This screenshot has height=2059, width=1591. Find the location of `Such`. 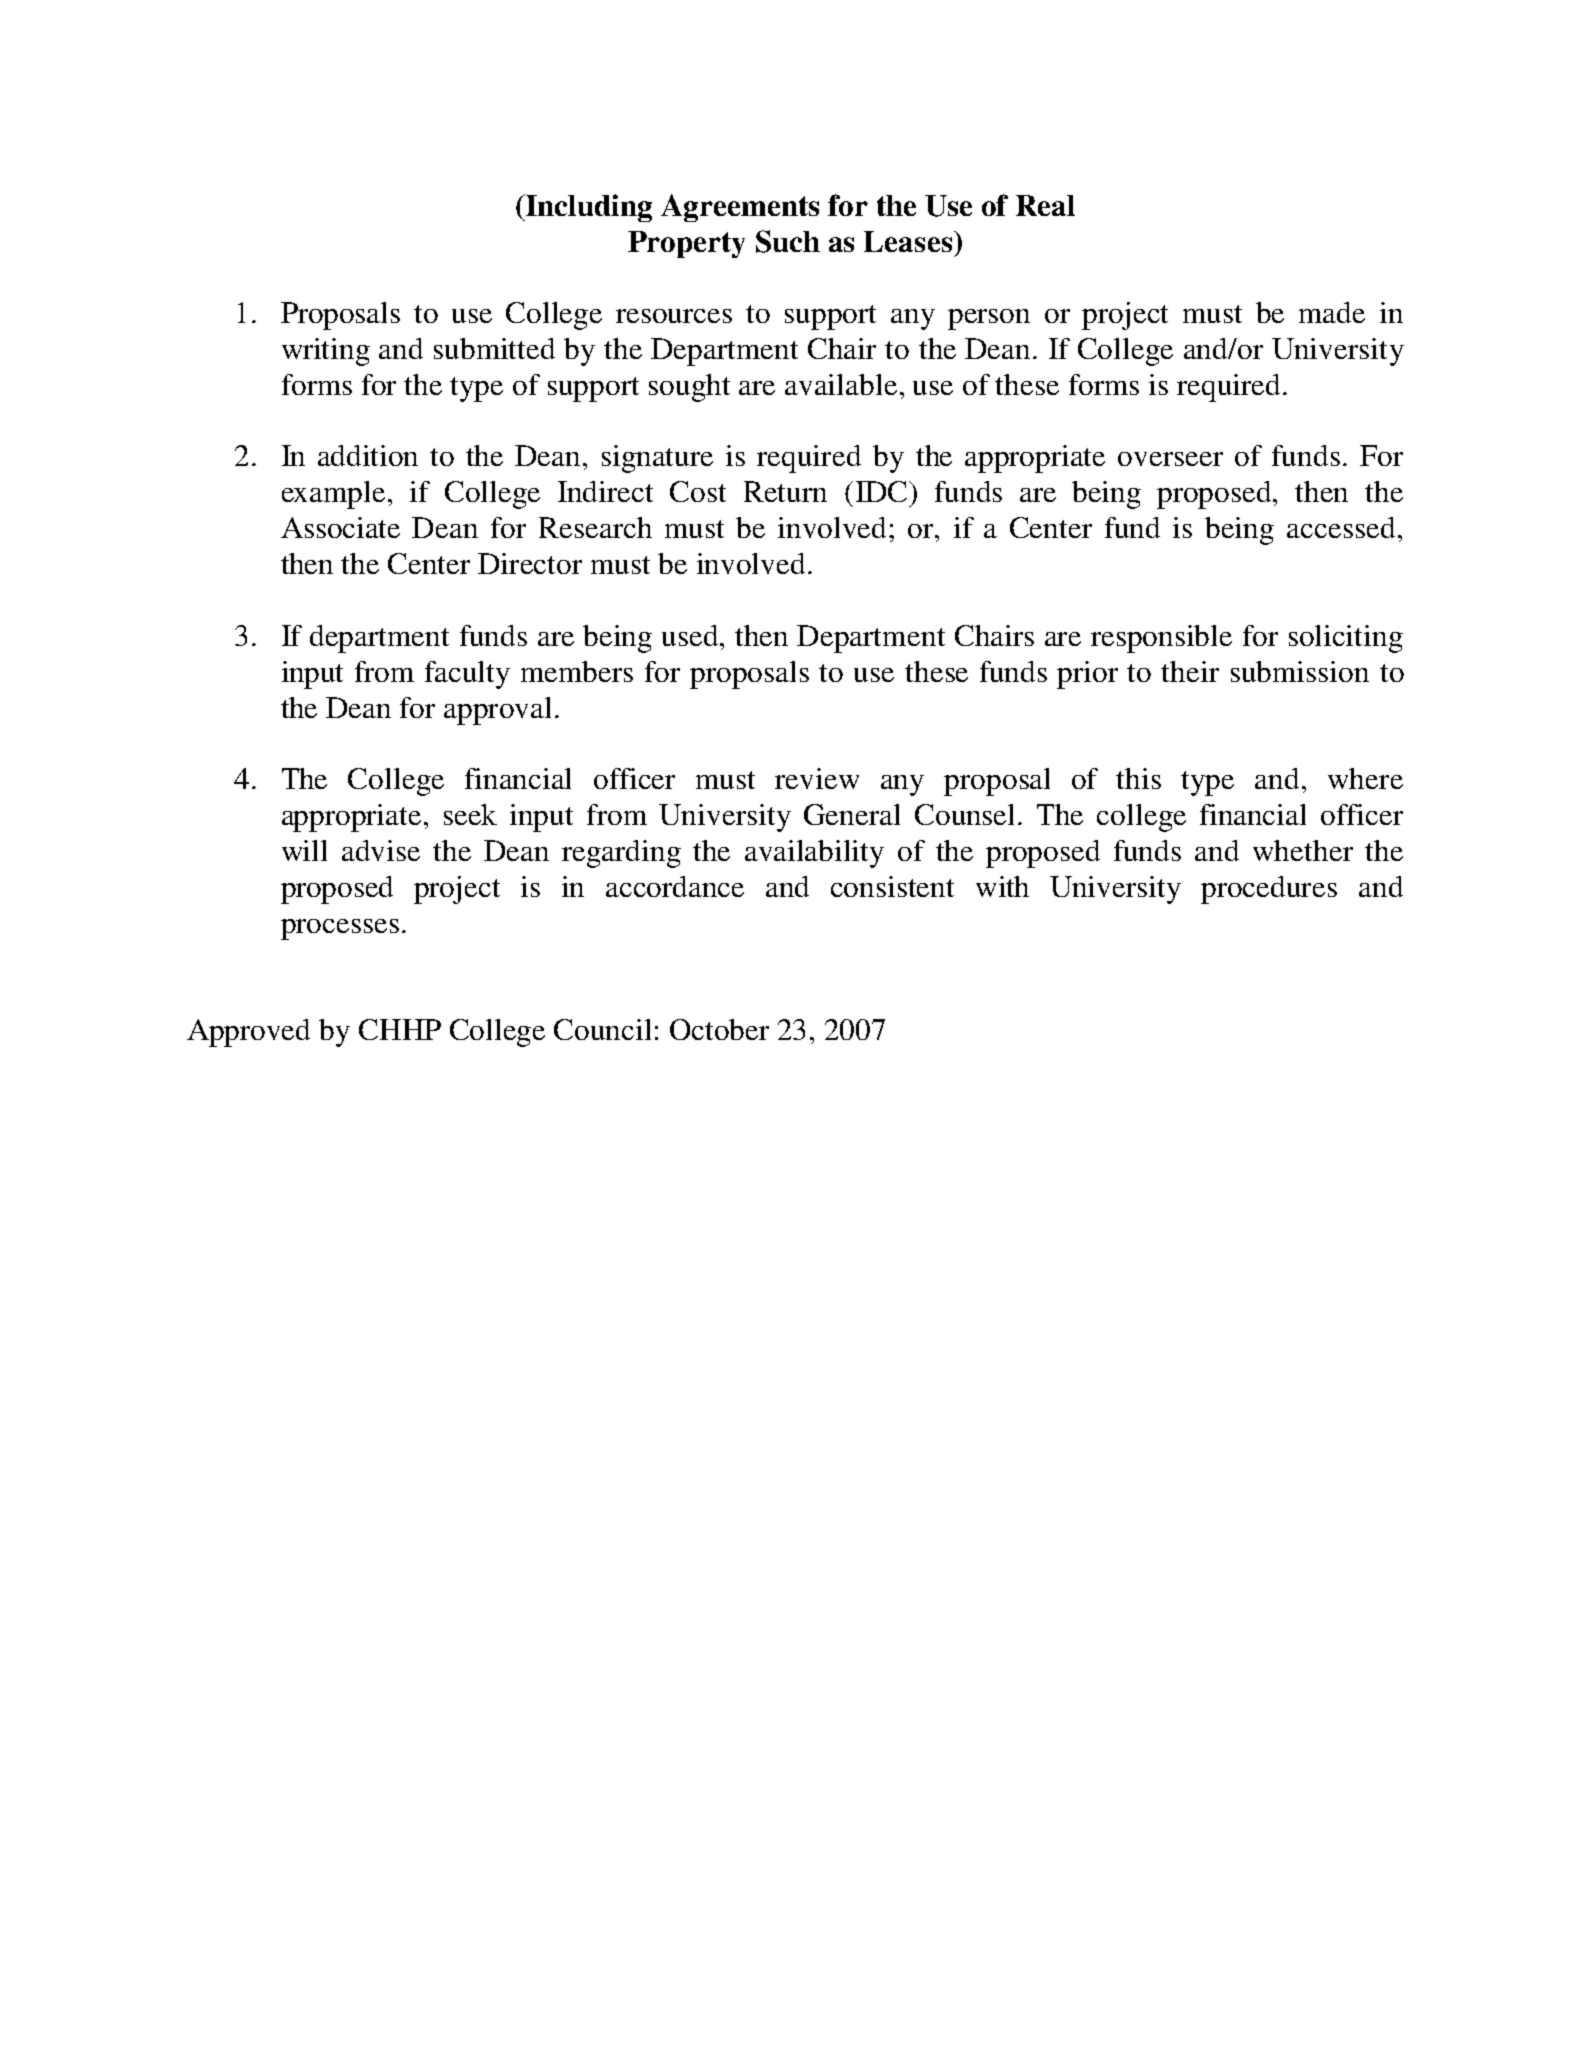

Such is located at coordinates (788, 241).
